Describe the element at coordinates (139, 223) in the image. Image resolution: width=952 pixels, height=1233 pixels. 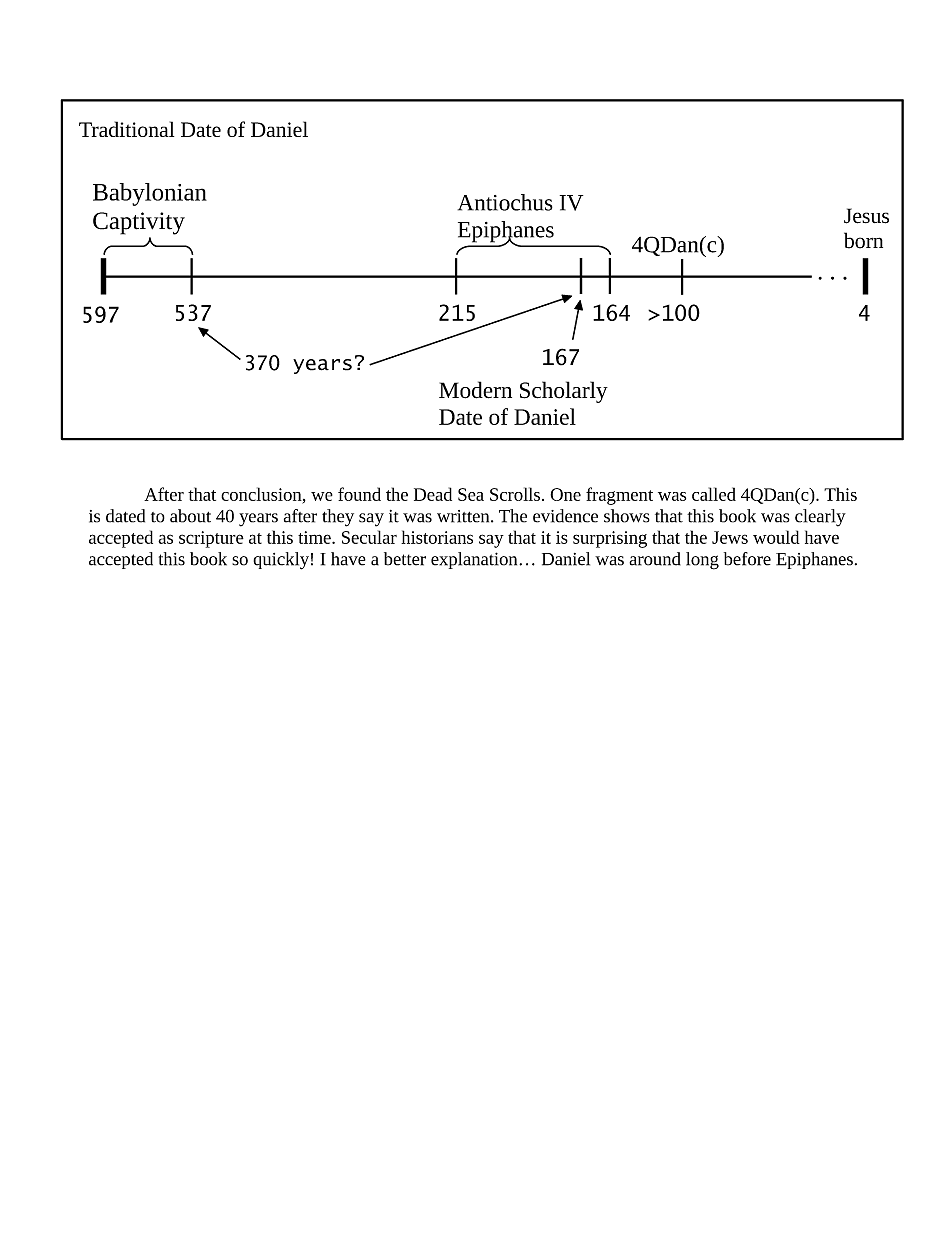
I see `Captivity` at that location.
